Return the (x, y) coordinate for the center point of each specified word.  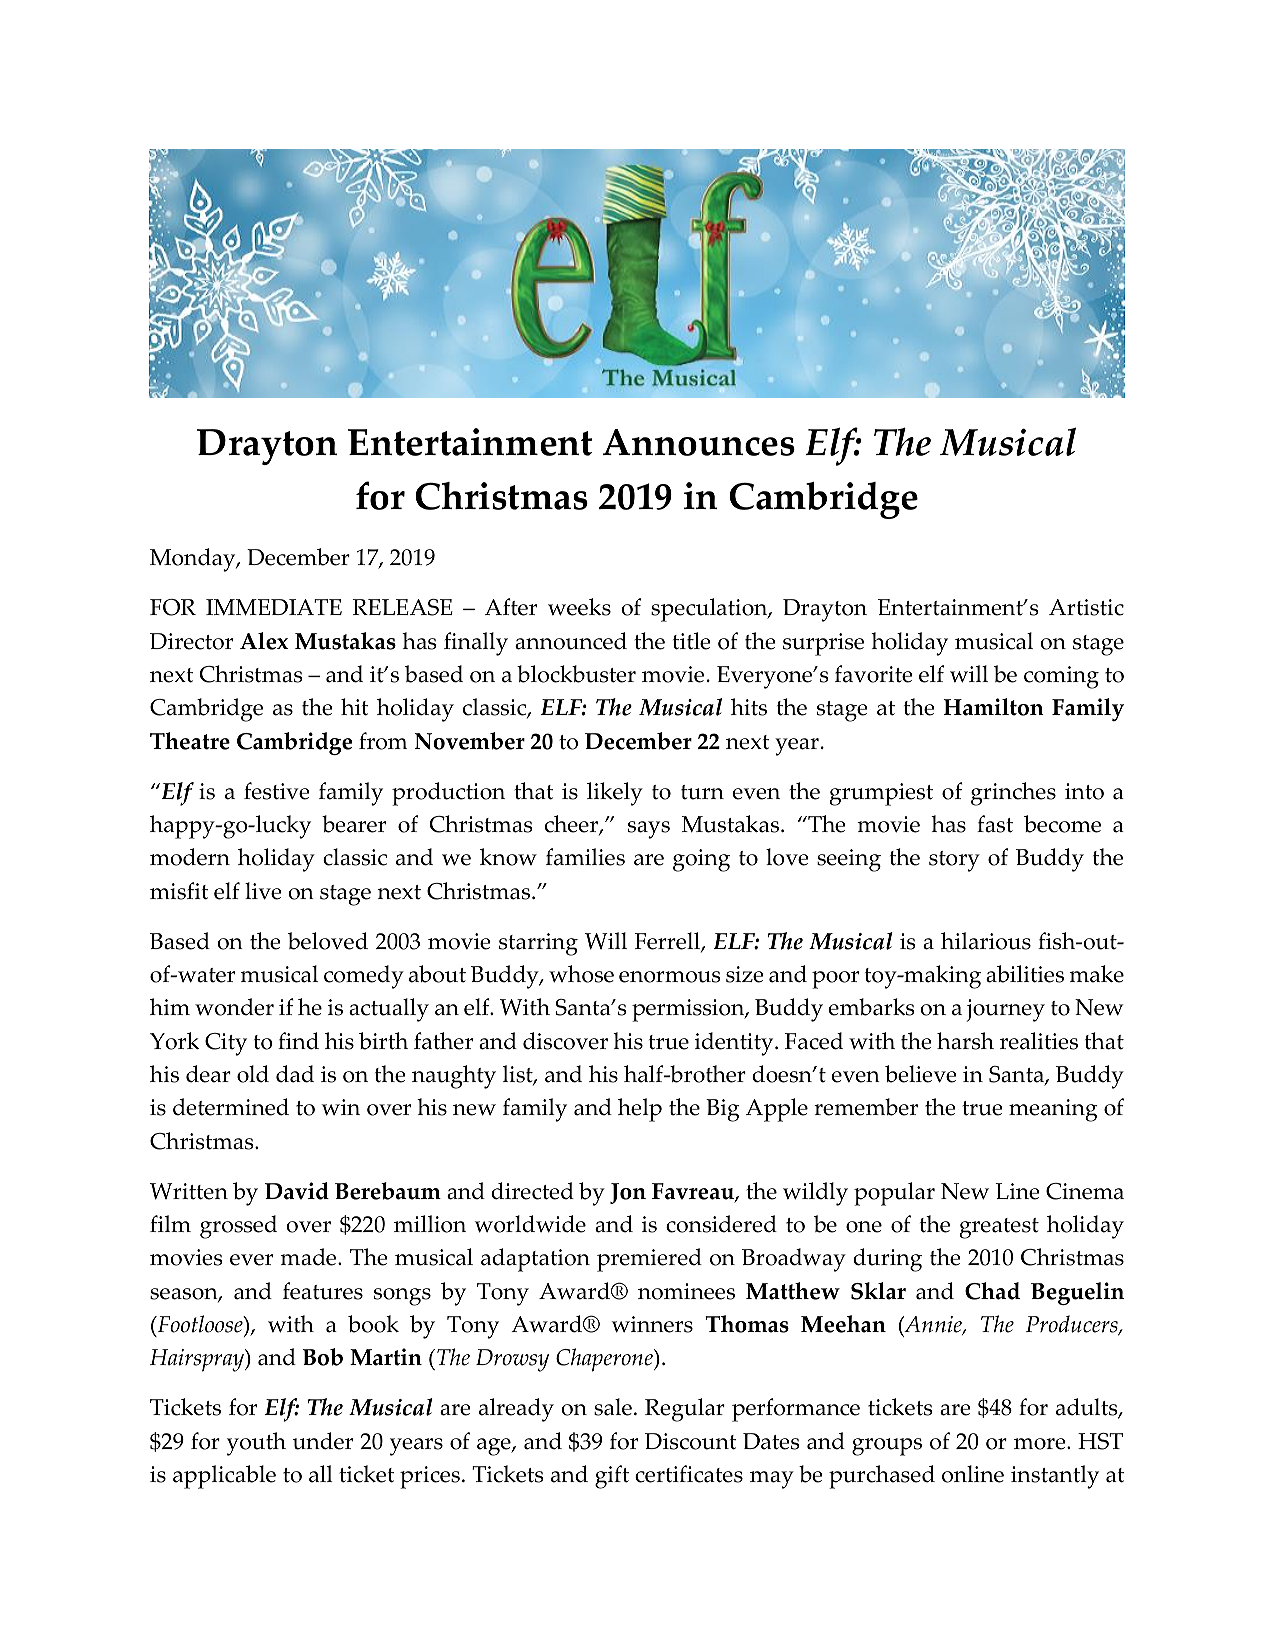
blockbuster (576, 674)
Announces (699, 442)
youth (256, 1444)
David (297, 1191)
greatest (999, 1228)
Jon (628, 1193)
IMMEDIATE (274, 607)
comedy (364, 977)
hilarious (986, 941)
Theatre (190, 741)
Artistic (1086, 607)
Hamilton (993, 707)
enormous (670, 977)
